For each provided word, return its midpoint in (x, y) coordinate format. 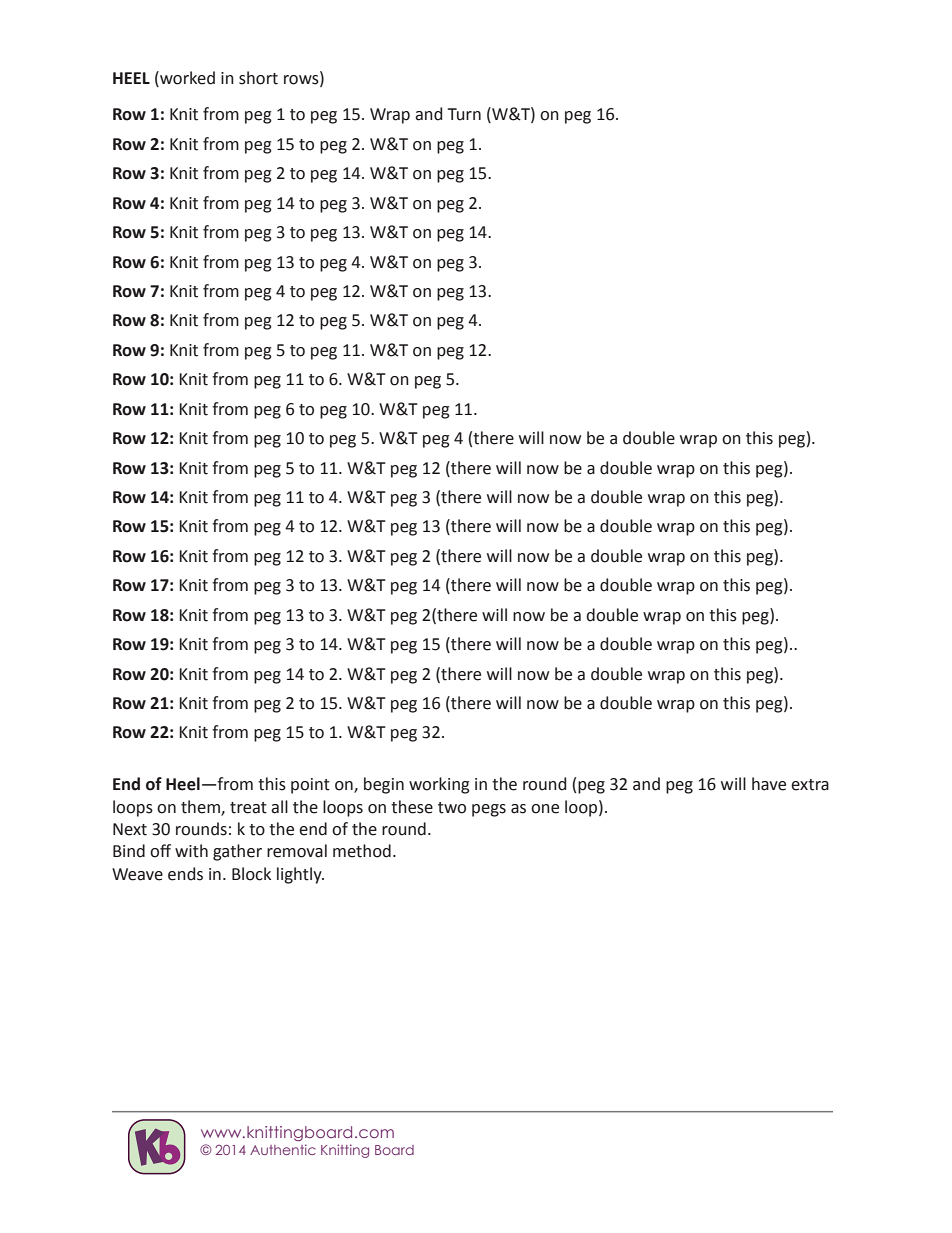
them (201, 807)
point (310, 786)
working (439, 785)
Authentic (283, 1149)
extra (810, 785)
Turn (464, 114)
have (769, 784)
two (452, 808)
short (258, 78)
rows (302, 81)
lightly (300, 875)
